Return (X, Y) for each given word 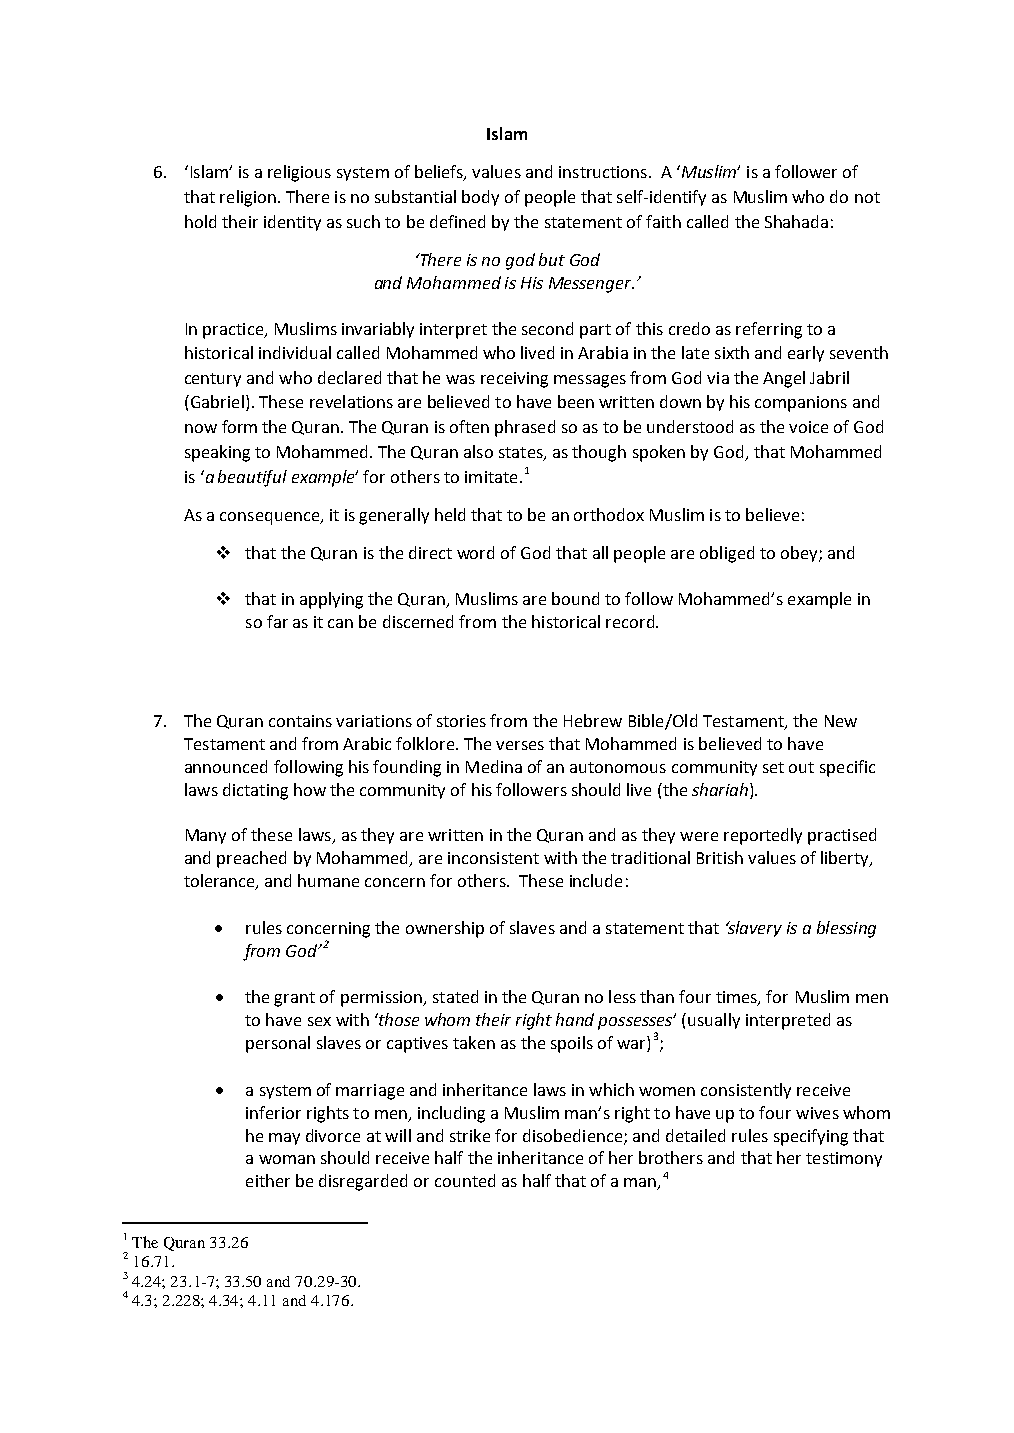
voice (808, 427)
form (239, 426)
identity (292, 223)
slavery (754, 929)
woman (287, 1159)
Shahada (796, 221)
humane (328, 880)
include (596, 880)
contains (300, 721)
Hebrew (593, 720)
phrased (525, 428)
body (480, 198)
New (841, 721)
